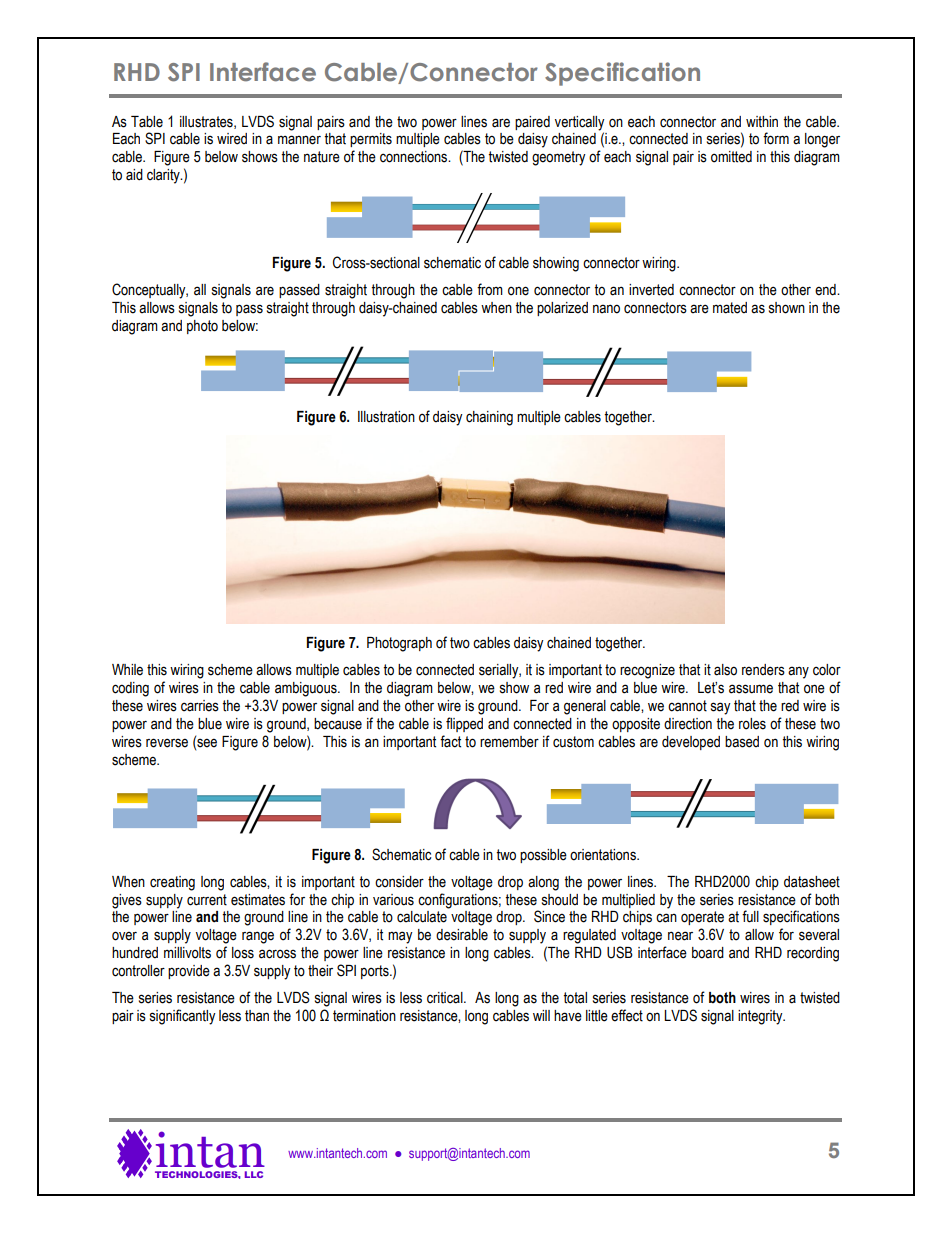 The image size is (952, 1233). I want to click on clarity, so click(164, 176).
